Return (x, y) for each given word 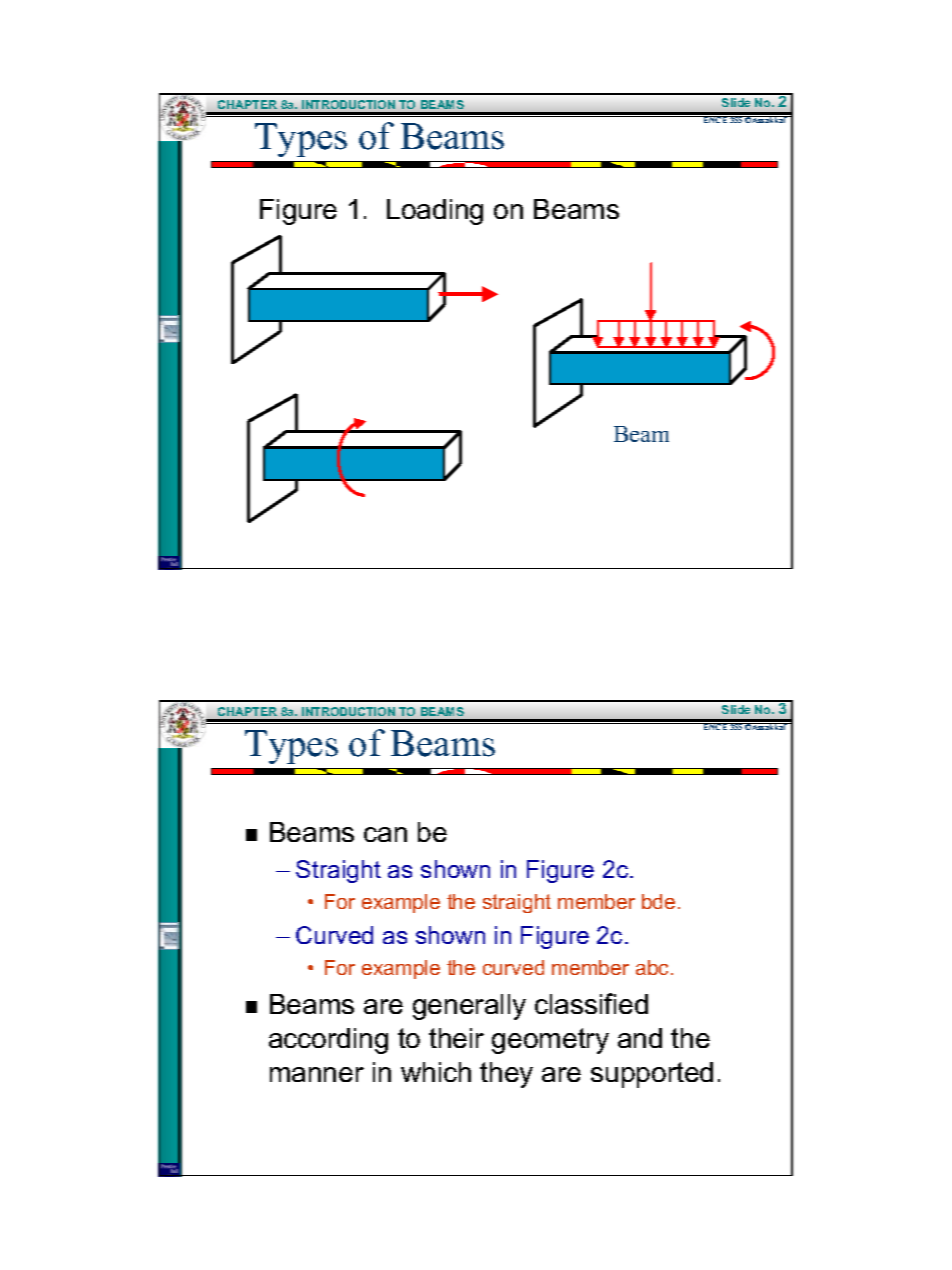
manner (317, 1074)
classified (591, 1003)
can (385, 834)
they (506, 1075)
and (640, 1038)
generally (469, 1007)
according (328, 1041)
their (456, 1038)
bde (658, 901)
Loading (435, 212)
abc (654, 967)
